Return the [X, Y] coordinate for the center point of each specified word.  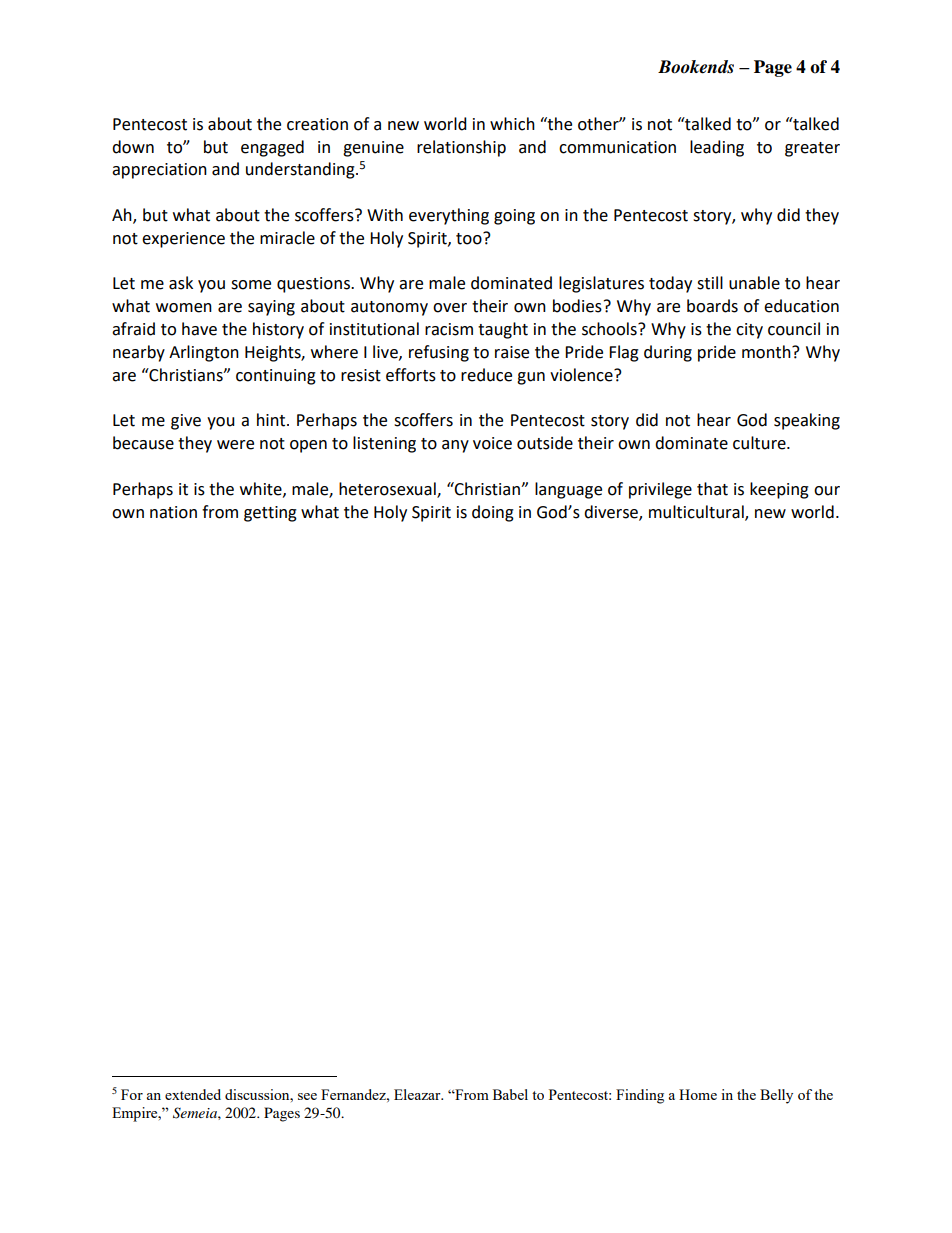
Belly [776, 1096]
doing [493, 513]
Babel [510, 1094]
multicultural [697, 512]
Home [698, 1094]
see [307, 1096]
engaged [272, 148]
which [512, 124]
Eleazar [418, 1094]
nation [173, 512]
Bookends [696, 67]
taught [503, 330]
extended [193, 1094]
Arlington [204, 353]
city [749, 331]
